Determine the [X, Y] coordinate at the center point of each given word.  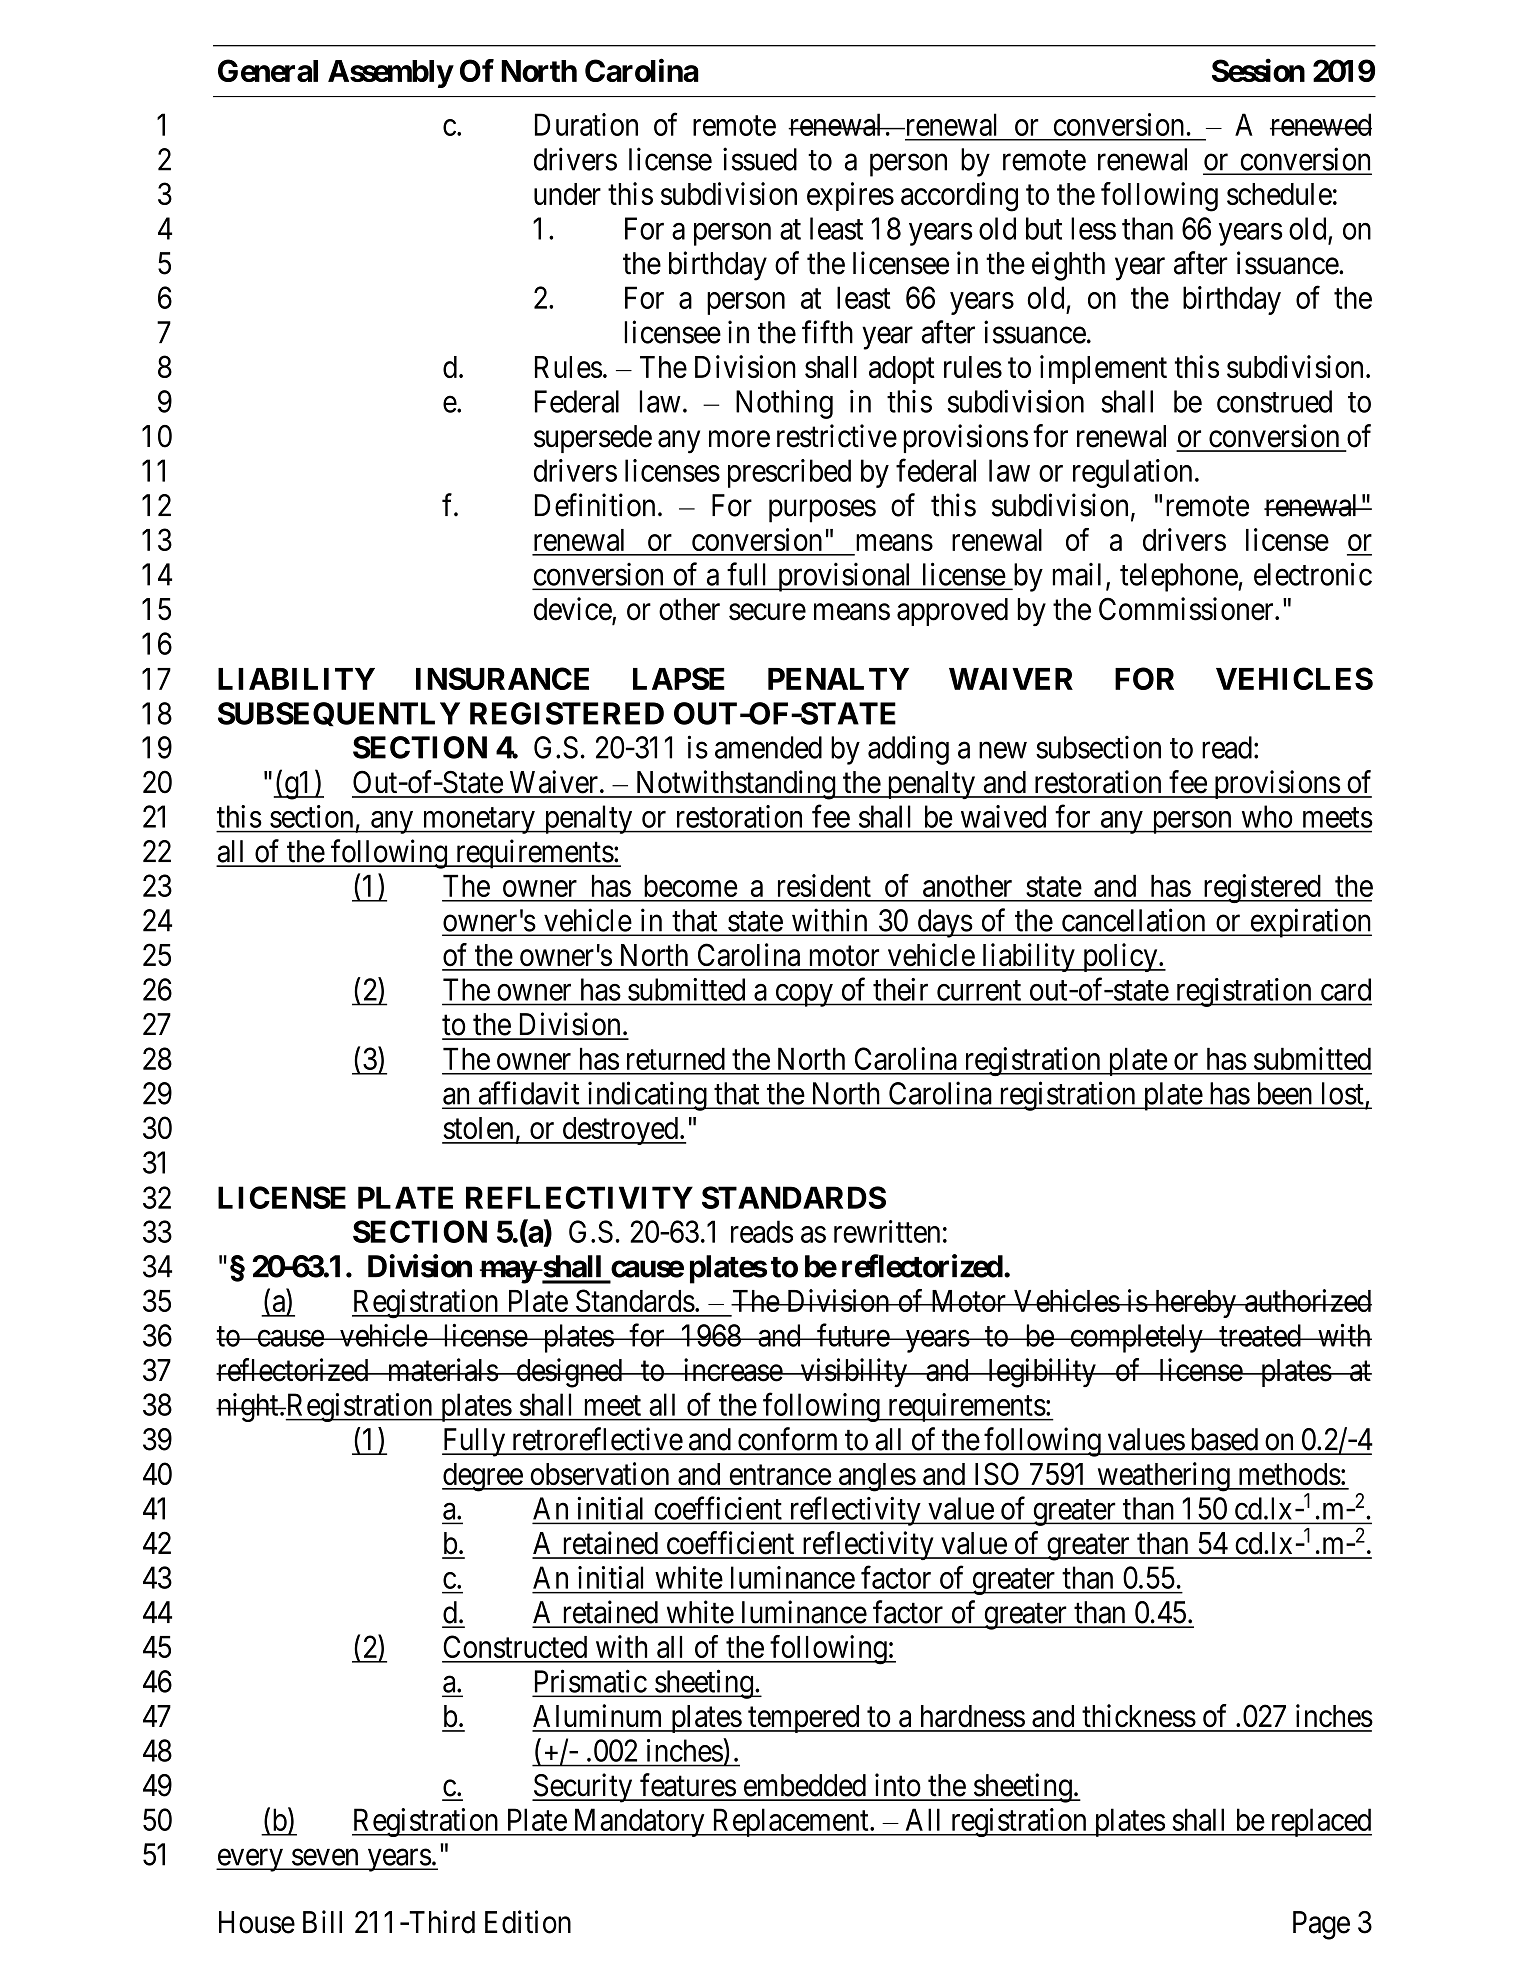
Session [1258, 70]
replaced [1320, 1822]
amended [768, 747]
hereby [1195, 1304]
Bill [322, 1921]
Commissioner [1187, 609]
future [853, 1335]
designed [569, 1373]
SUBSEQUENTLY [339, 714]
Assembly [390, 74]
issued [760, 159]
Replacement [790, 1822]
